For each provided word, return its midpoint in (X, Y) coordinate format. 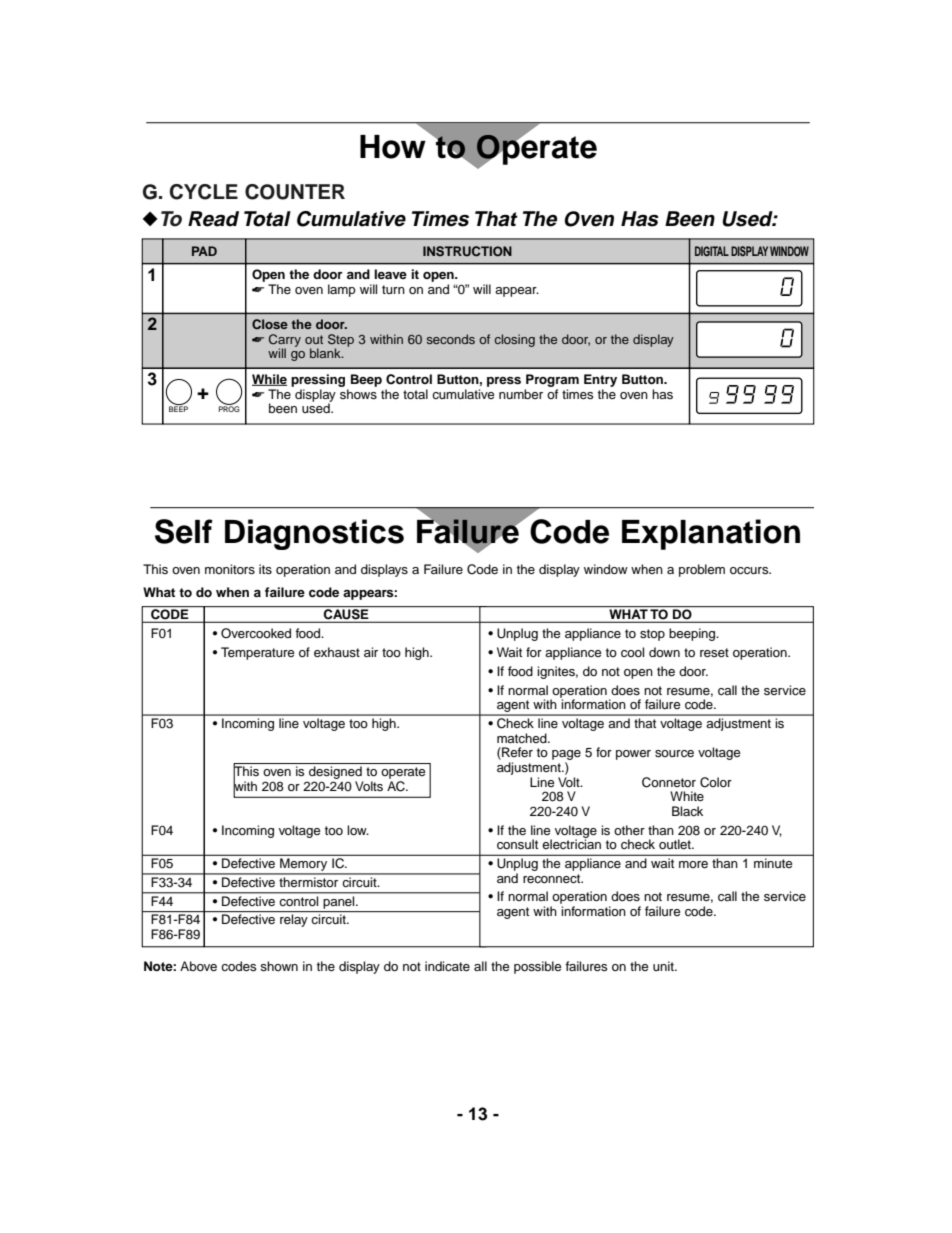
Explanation (711, 534)
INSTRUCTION (467, 251)
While (269, 380)
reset (714, 652)
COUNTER (295, 192)
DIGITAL (712, 251)
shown (279, 966)
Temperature (257, 653)
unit (664, 966)
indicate (447, 966)
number (521, 394)
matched (523, 738)
